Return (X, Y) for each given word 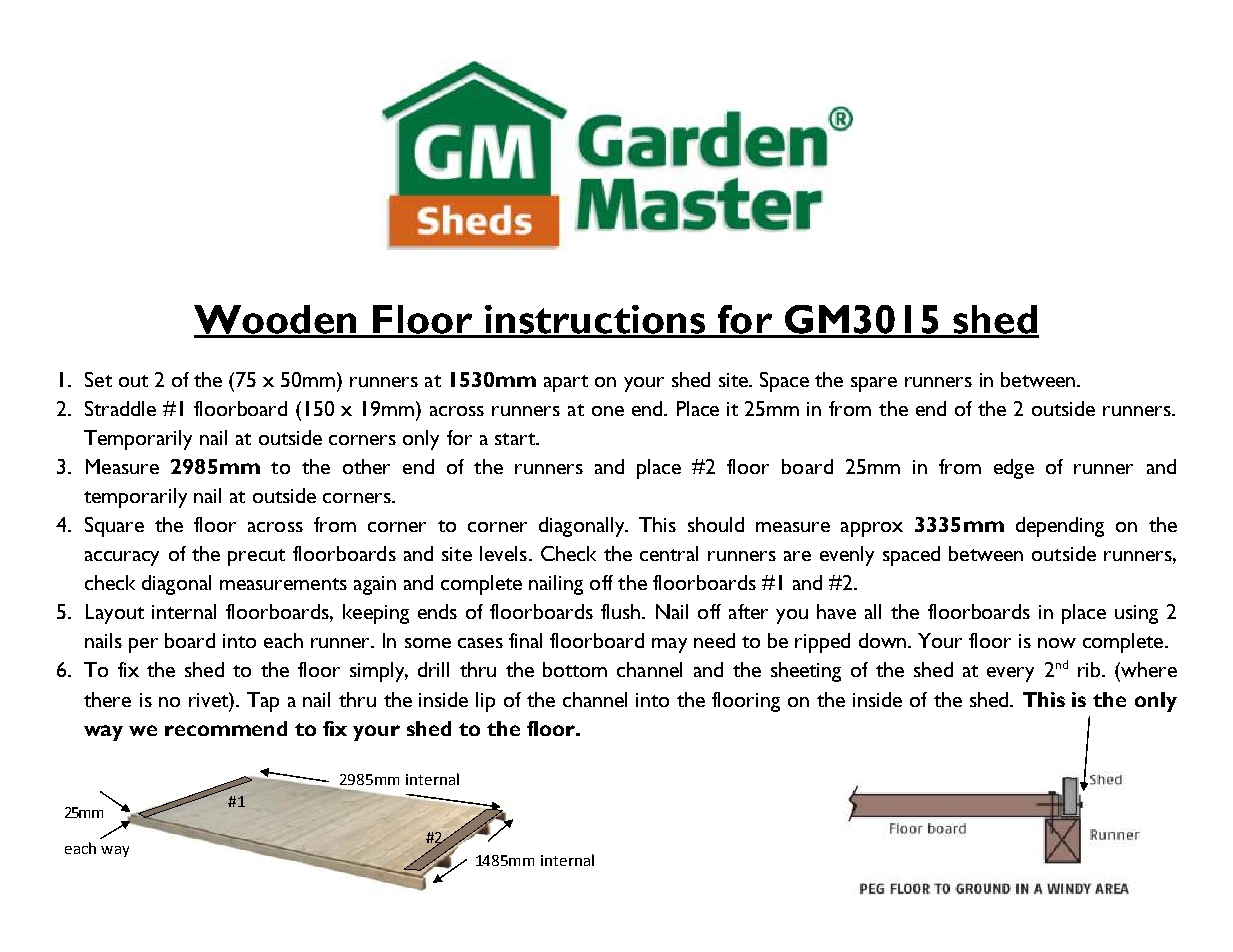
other (366, 466)
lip (485, 702)
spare (874, 384)
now (1057, 643)
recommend (226, 728)
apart (566, 383)
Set (98, 379)
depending (1060, 527)
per (143, 645)
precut (256, 557)
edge (1014, 469)
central (669, 553)
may (669, 645)
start (516, 439)
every (1010, 674)
